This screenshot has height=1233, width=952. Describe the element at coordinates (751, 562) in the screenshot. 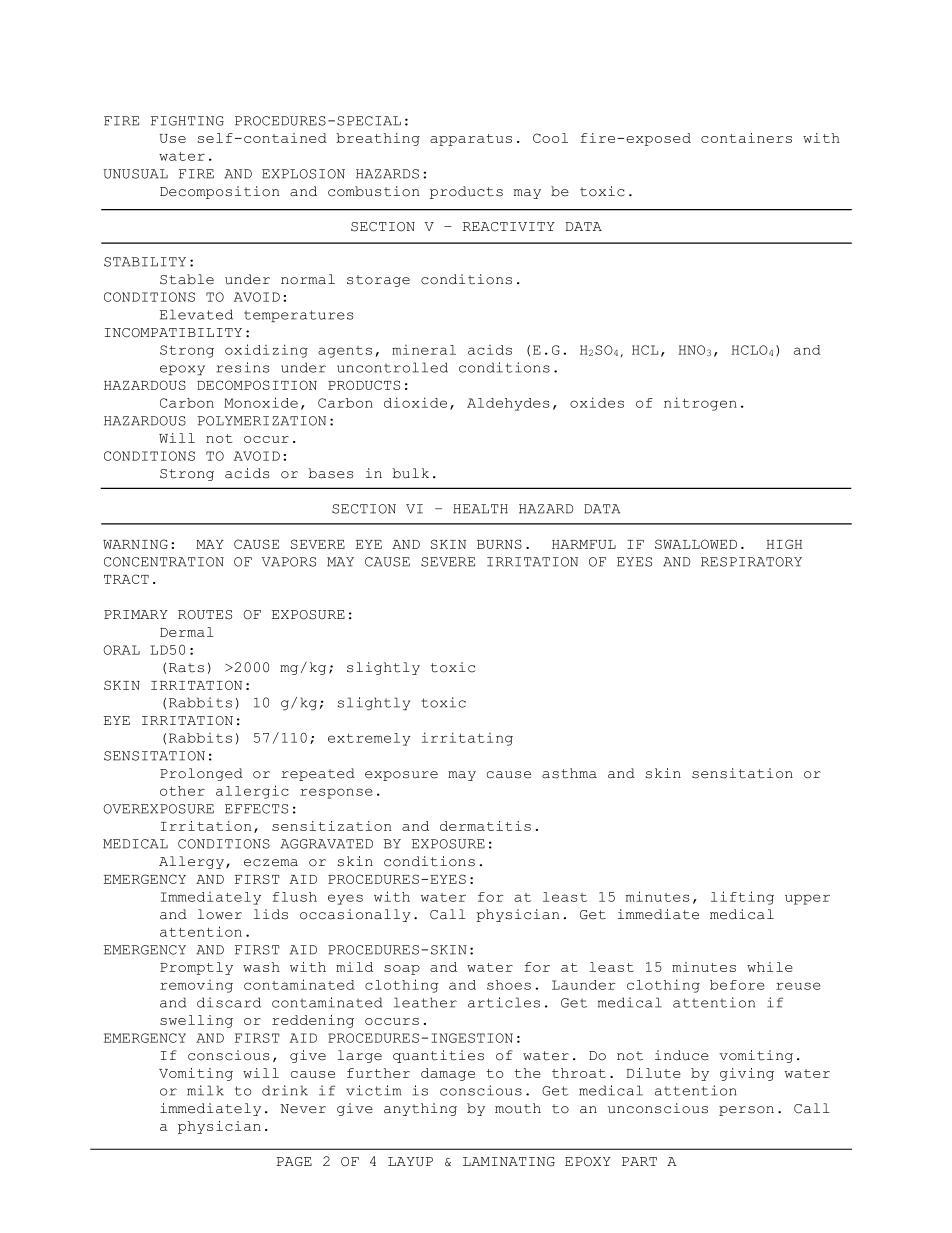

I see `RESPIRATORY` at that location.
